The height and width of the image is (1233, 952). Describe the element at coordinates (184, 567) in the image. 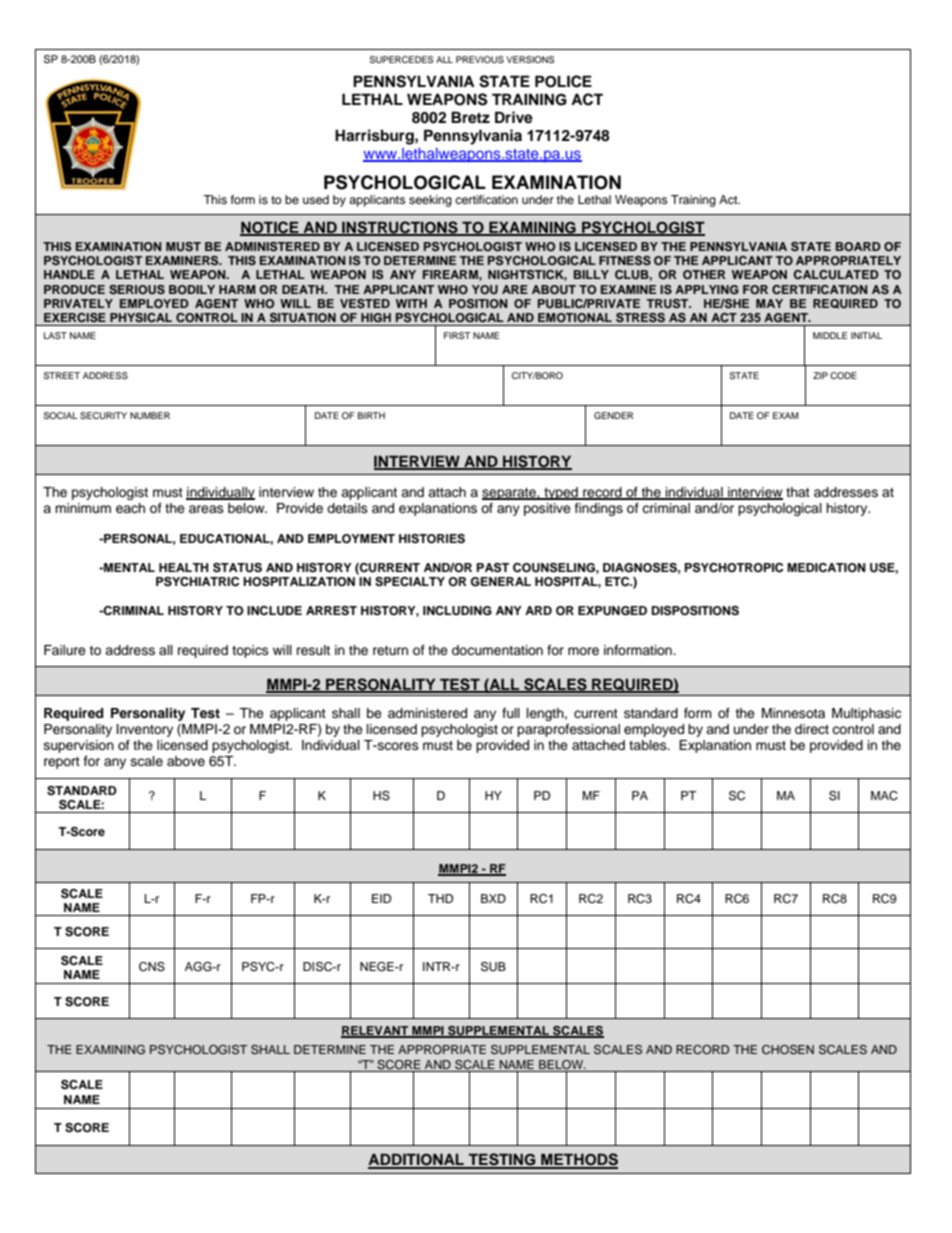

I see `HEALTH` at that location.
